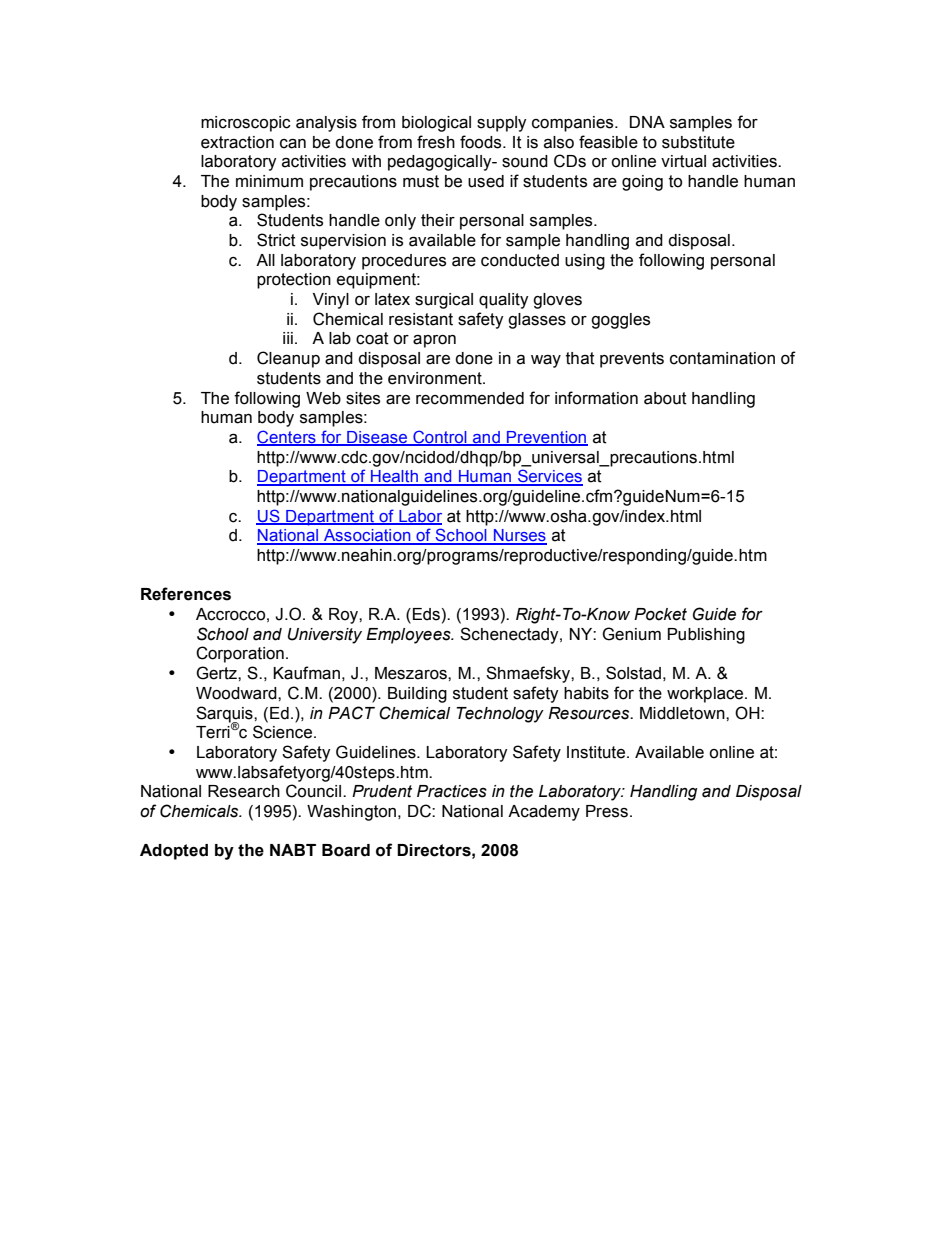 This screenshot has height=1233, width=952. What do you see at coordinates (288, 338) in the screenshot?
I see `iii` at bounding box center [288, 338].
